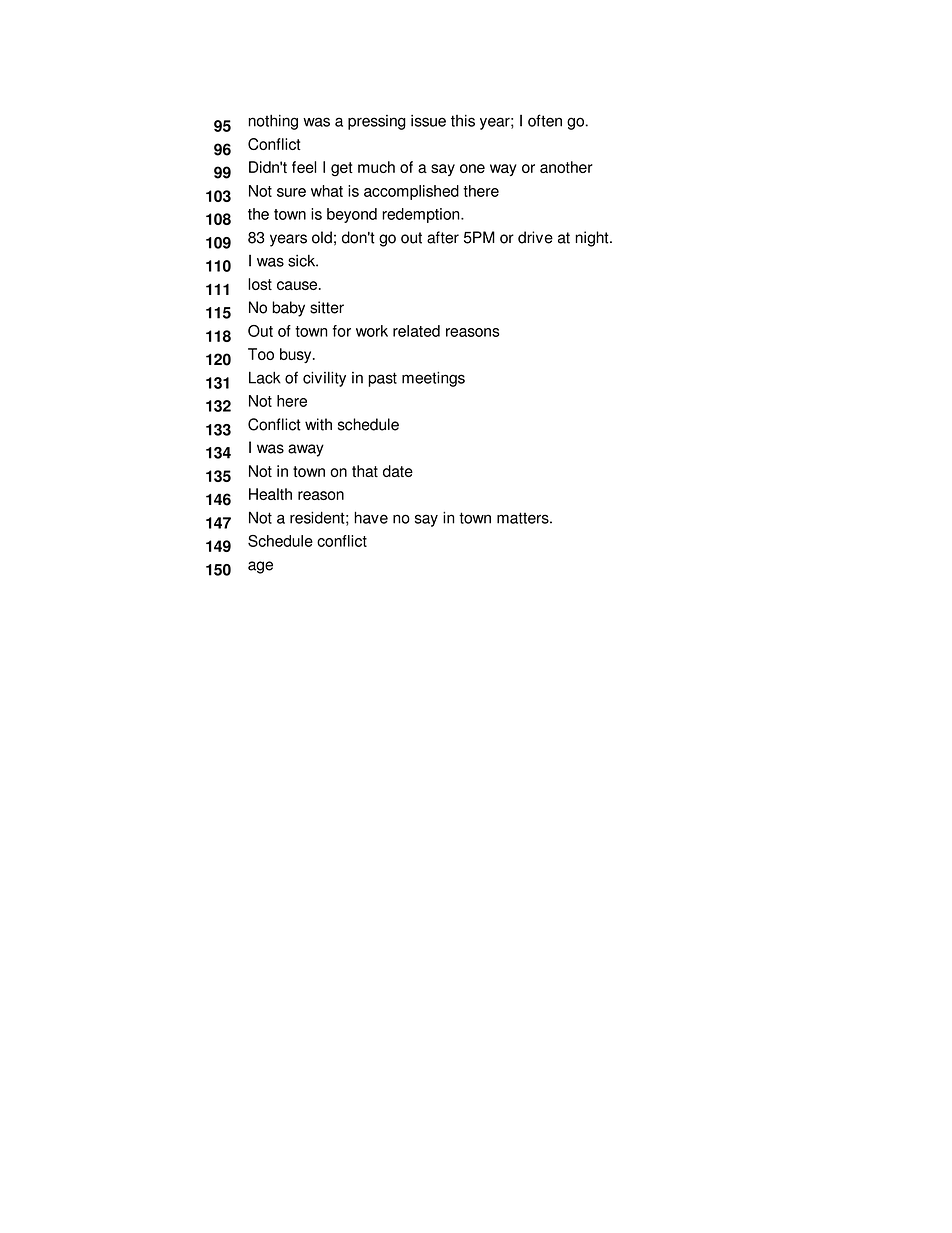 This image has width=952, height=1233. What do you see at coordinates (273, 122) in the image?
I see `nothing` at bounding box center [273, 122].
